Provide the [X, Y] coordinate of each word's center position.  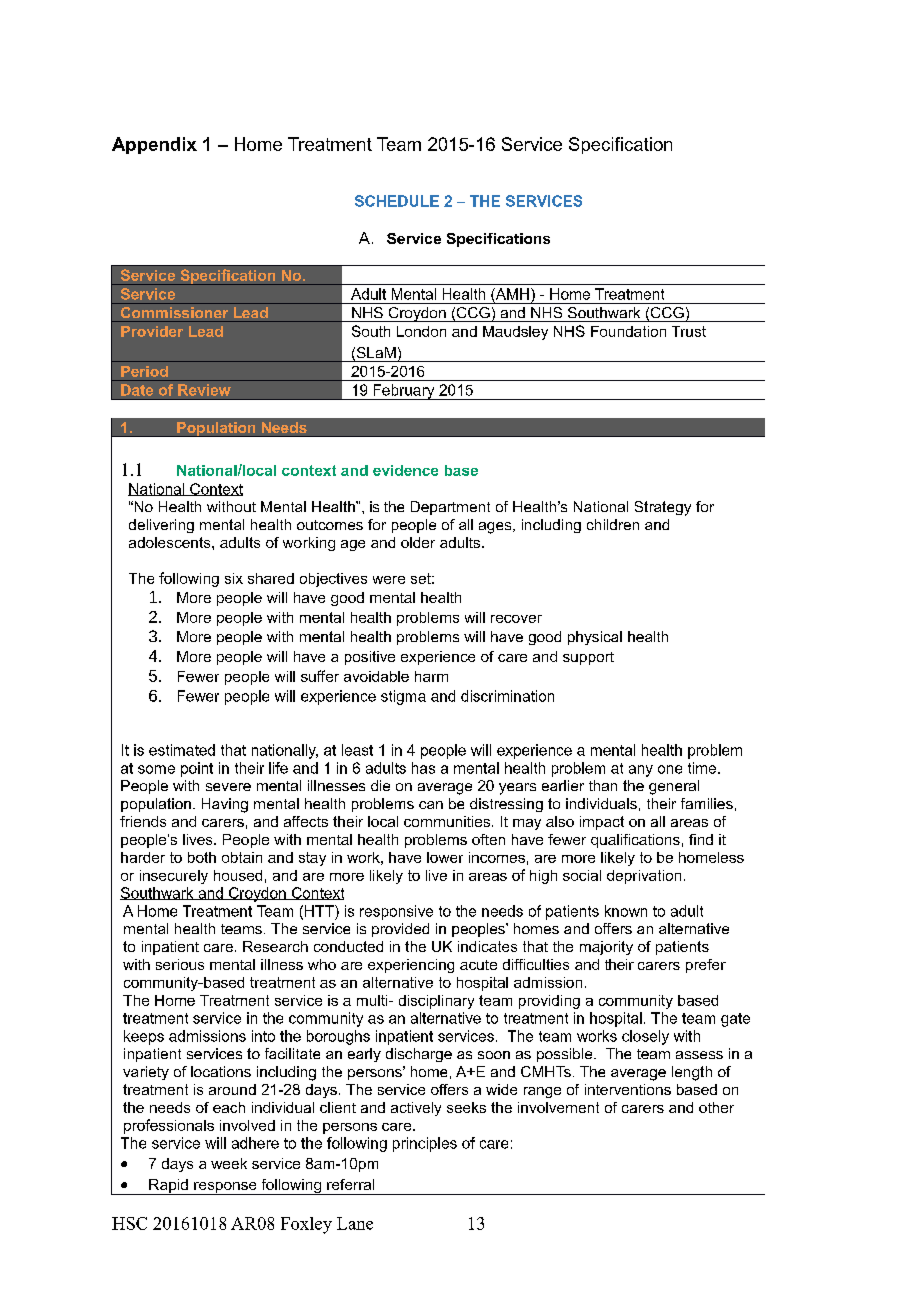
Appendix [154, 145]
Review [204, 390]
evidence [405, 470]
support [588, 658]
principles [425, 1144]
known [626, 911]
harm [431, 676]
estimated [182, 750]
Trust [689, 331]
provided [400, 930]
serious [180, 964]
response [225, 1188]
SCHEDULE [397, 201]
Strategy [663, 508]
